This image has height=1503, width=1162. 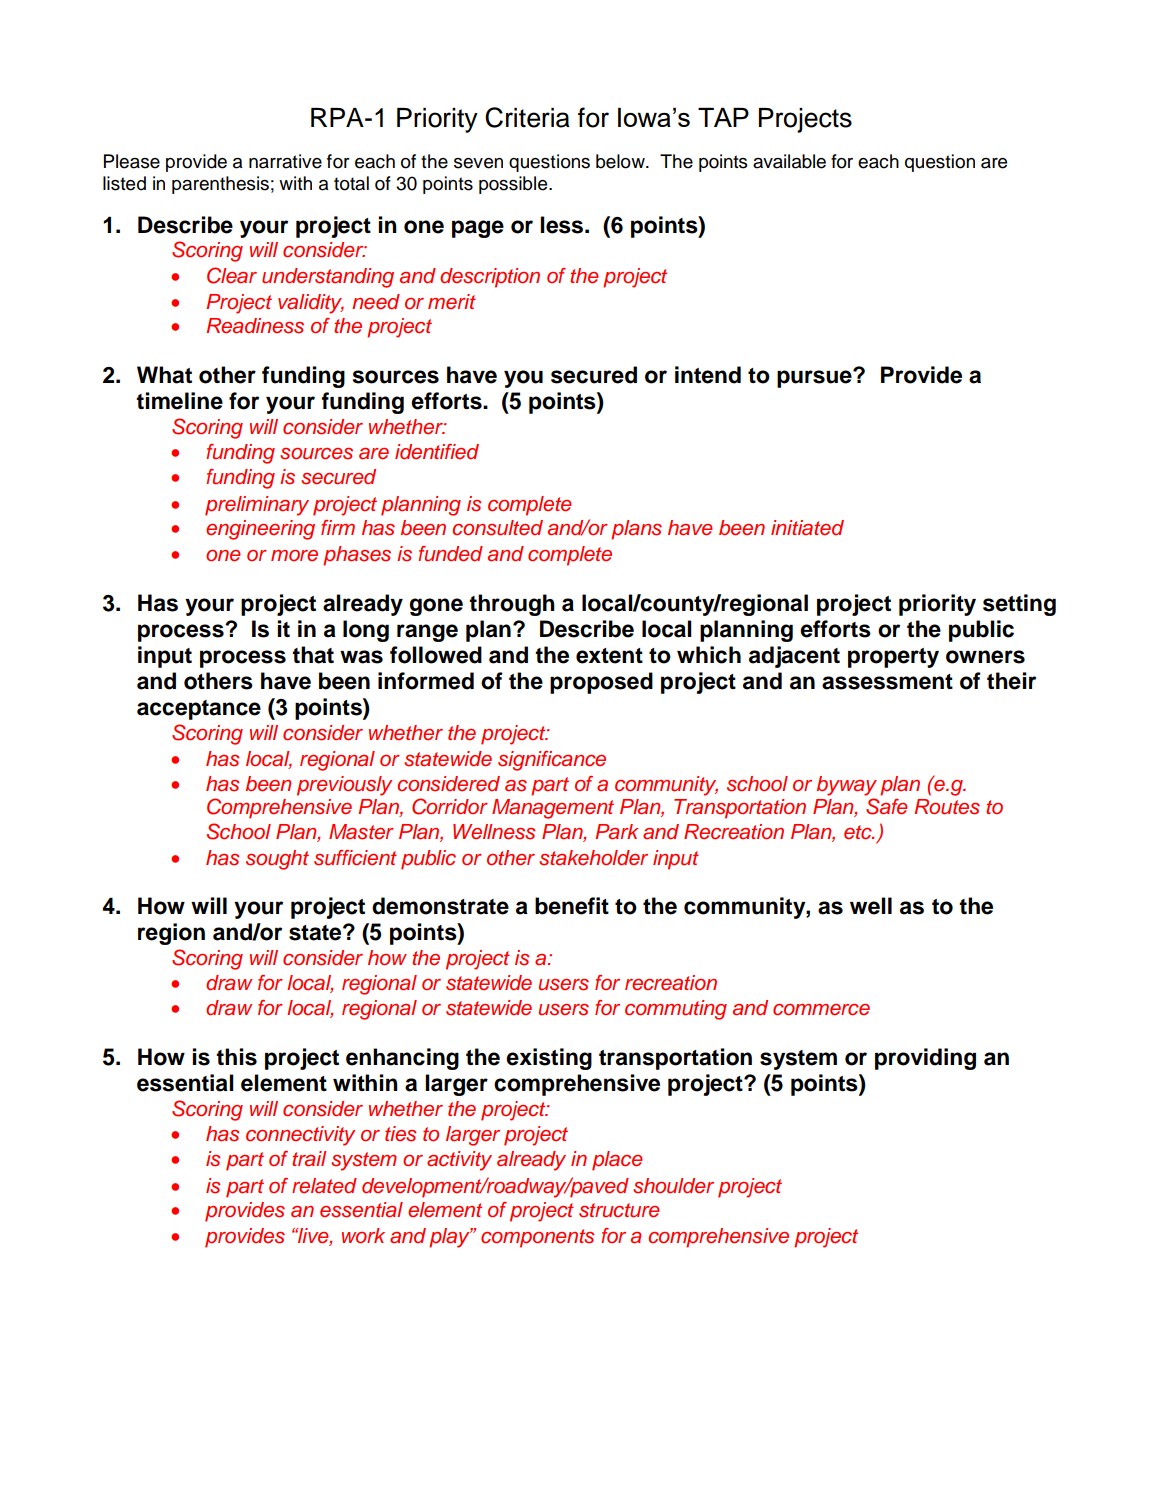 What do you see at coordinates (621, 161) in the image?
I see `below` at bounding box center [621, 161].
